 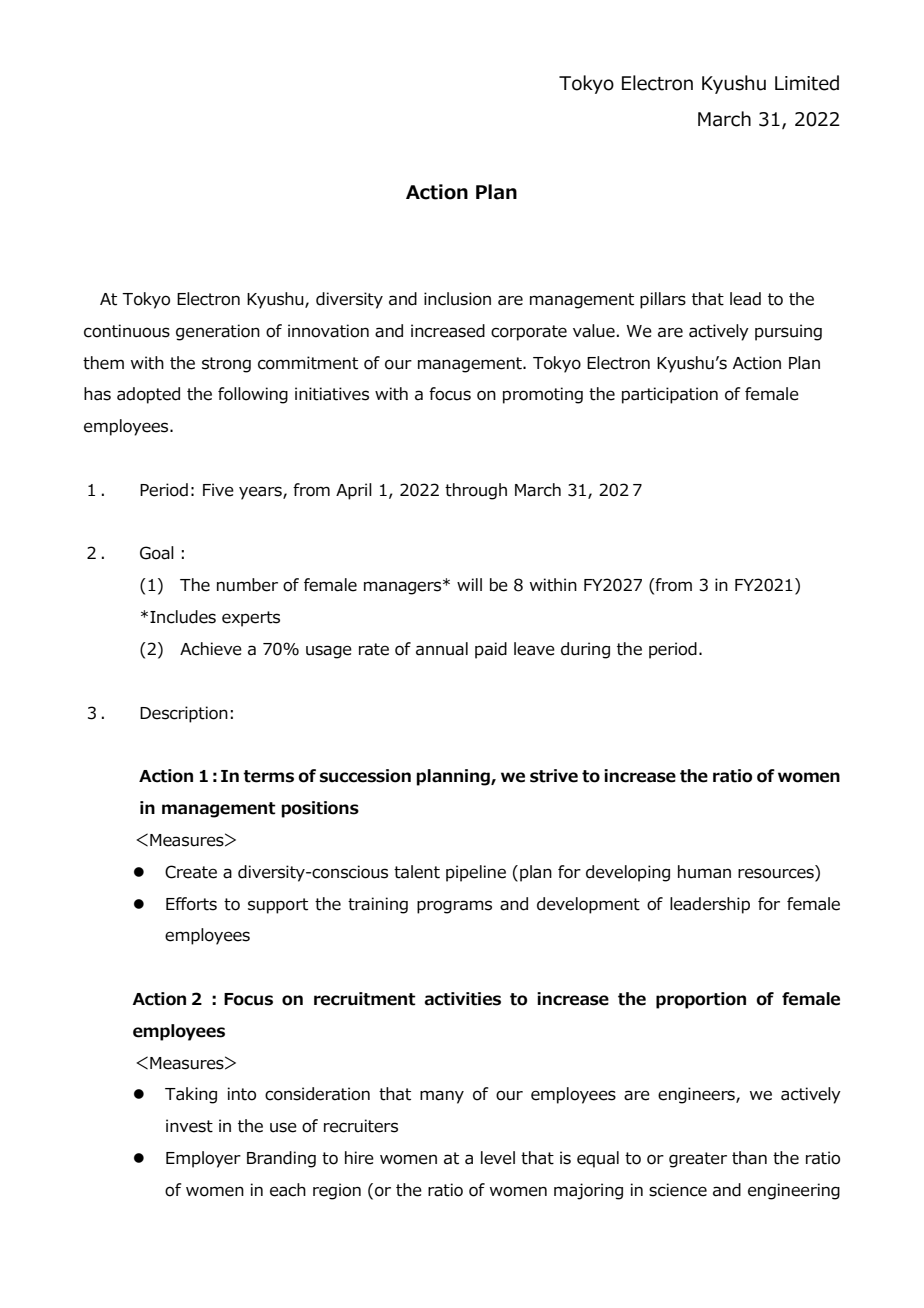 I want to click on Employer, so click(x=203, y=1159).
